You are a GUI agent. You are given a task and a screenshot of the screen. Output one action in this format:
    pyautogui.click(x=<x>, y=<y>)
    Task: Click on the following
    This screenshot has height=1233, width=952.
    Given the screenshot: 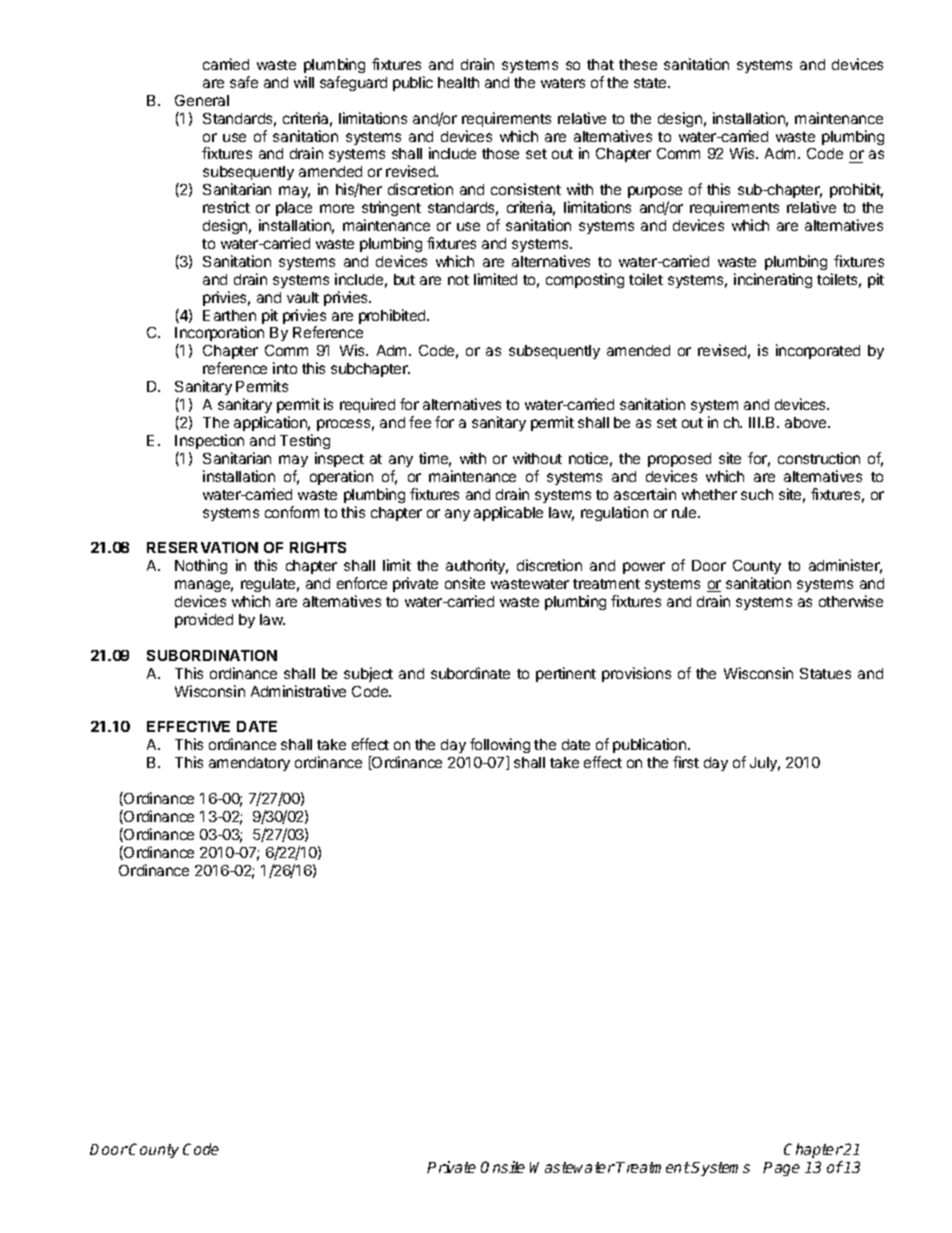 What is the action you would take?
    pyautogui.click(x=500, y=747)
